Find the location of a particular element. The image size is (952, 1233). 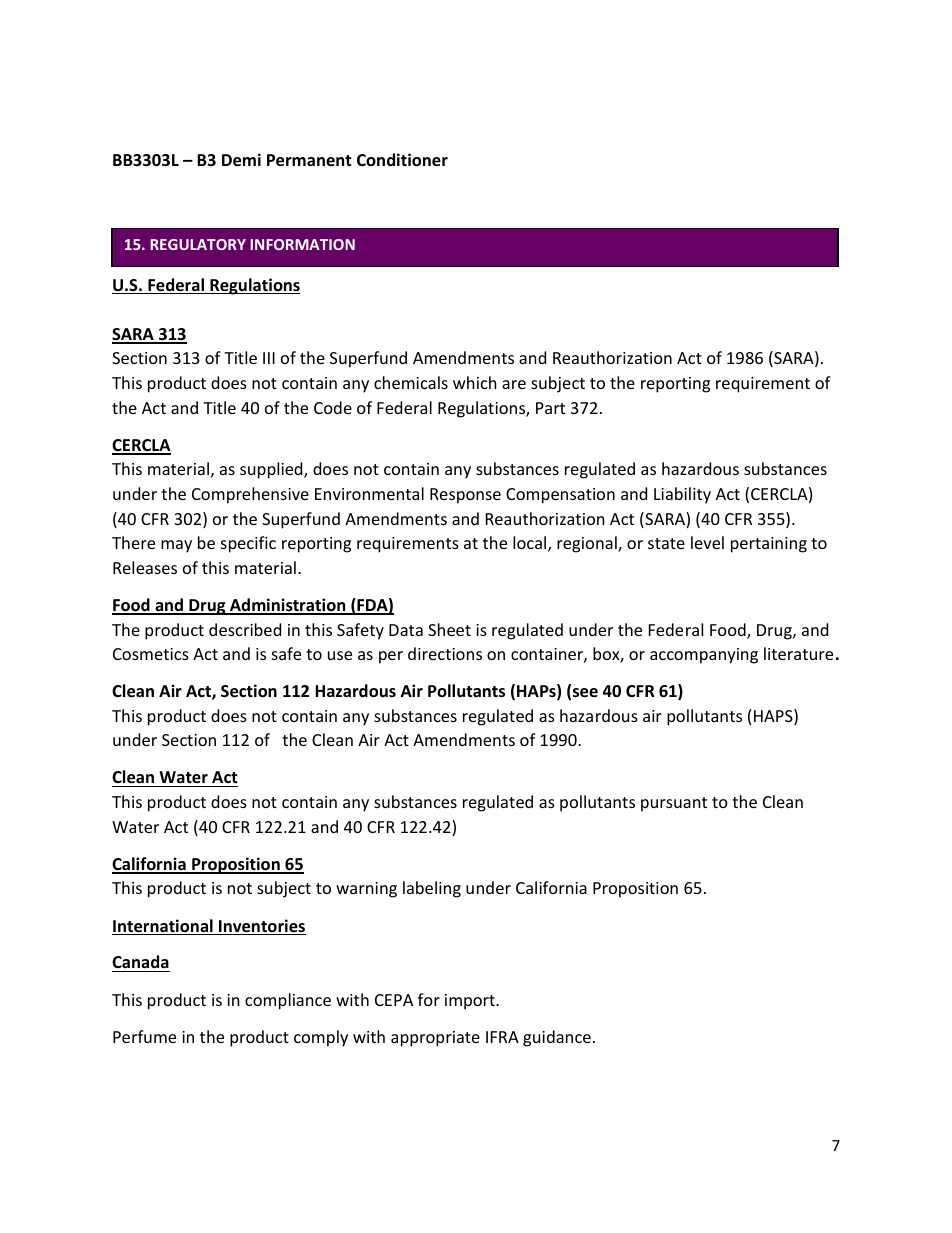

accompanying is located at coordinates (704, 656).
